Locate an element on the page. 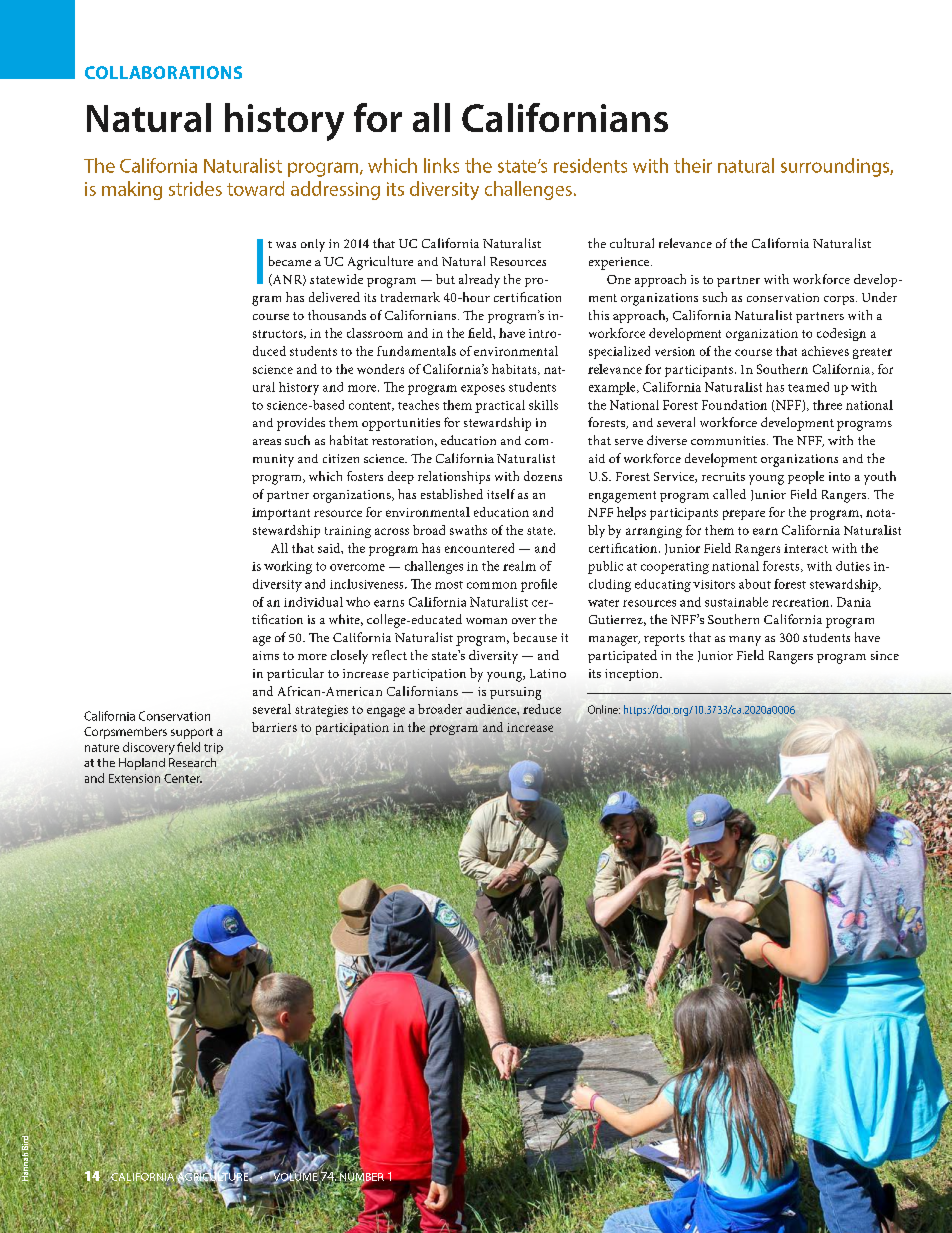 The image size is (952, 1233). areas is located at coordinates (267, 442).
